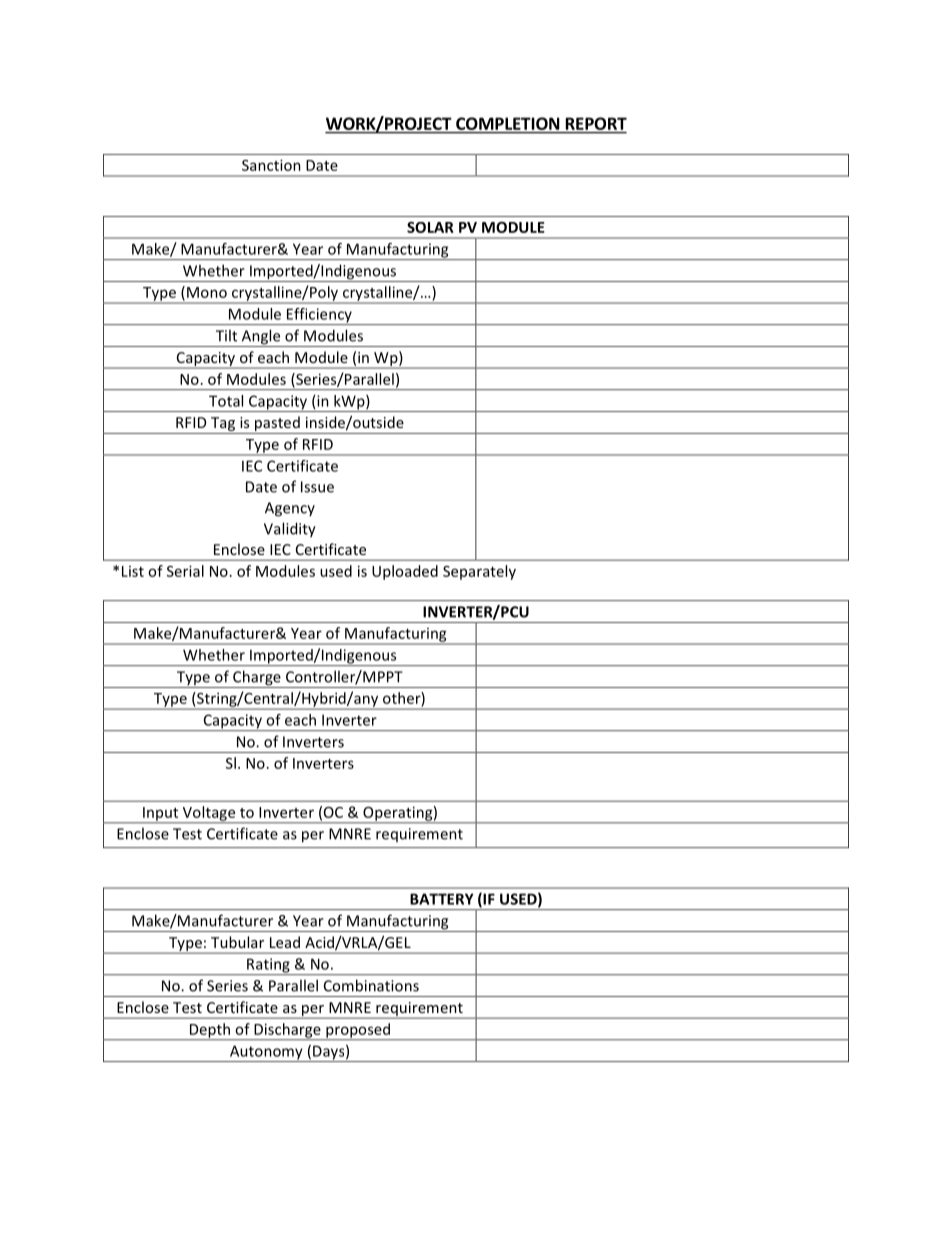 The width and height of the image is (952, 1233). Describe the element at coordinates (210, 1031) in the image. I see `Depth` at that location.
